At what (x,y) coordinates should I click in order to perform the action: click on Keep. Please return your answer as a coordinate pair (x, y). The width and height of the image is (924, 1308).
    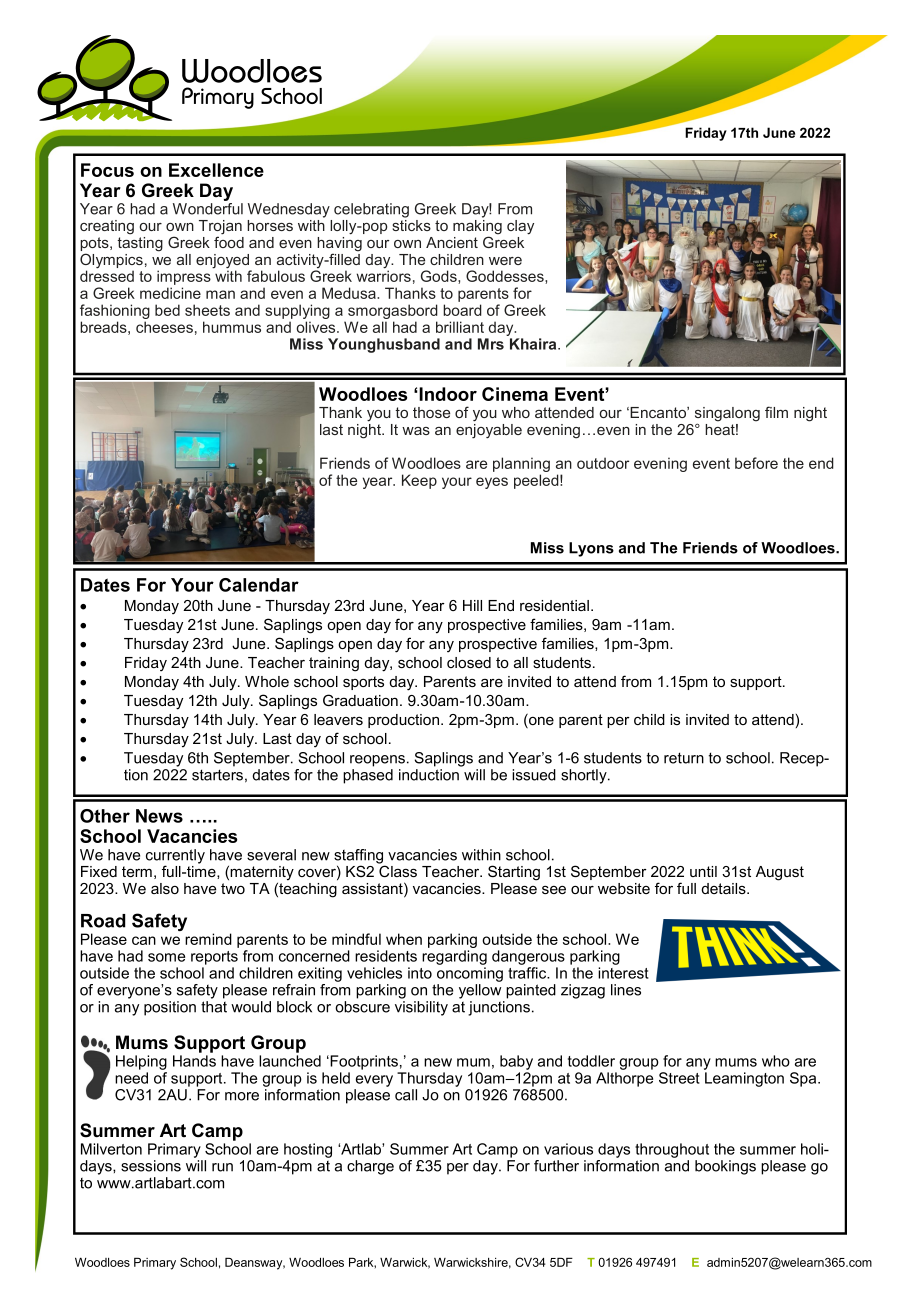
    Looking at the image, I should click on (419, 481).
